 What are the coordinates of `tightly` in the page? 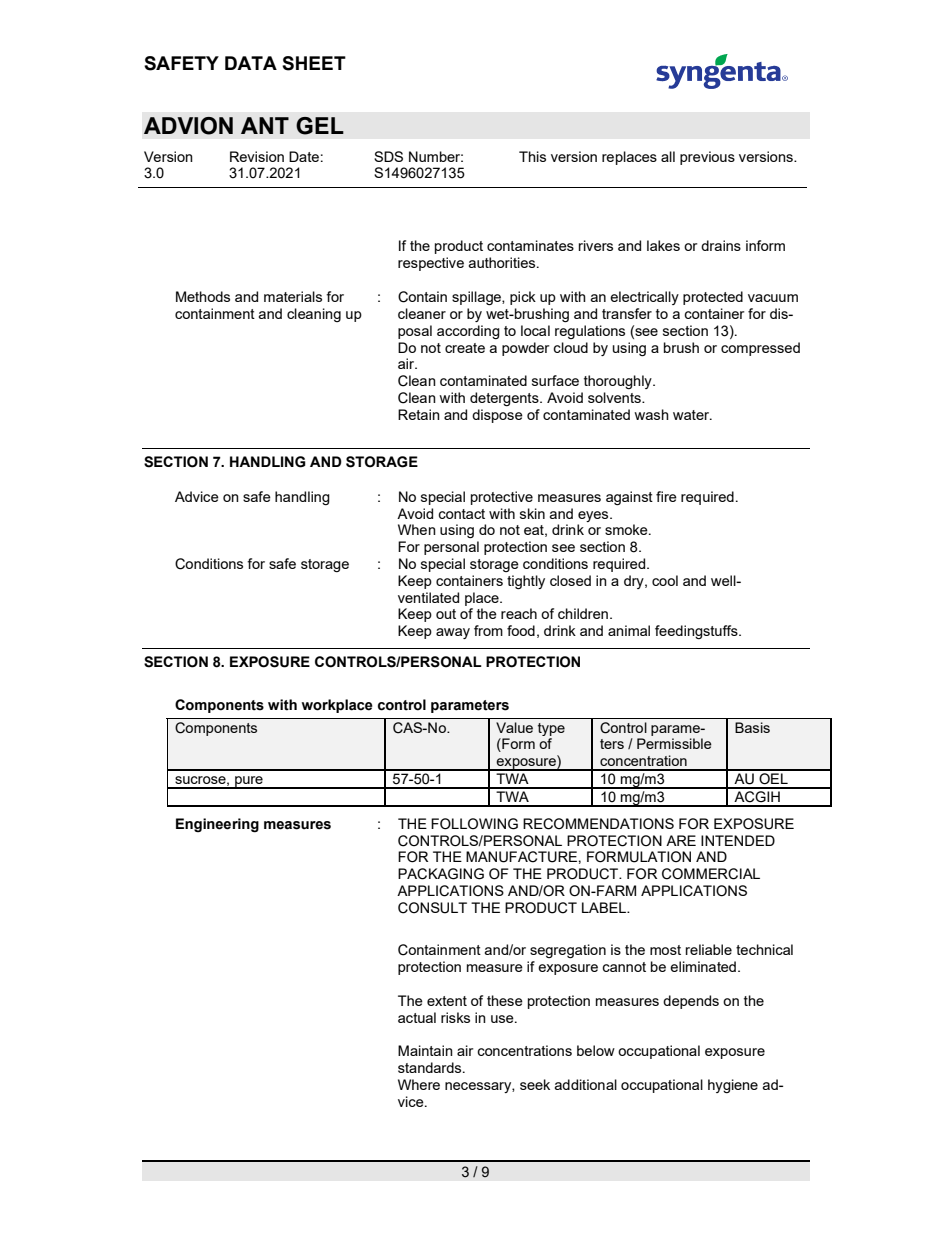 It's located at (526, 582).
